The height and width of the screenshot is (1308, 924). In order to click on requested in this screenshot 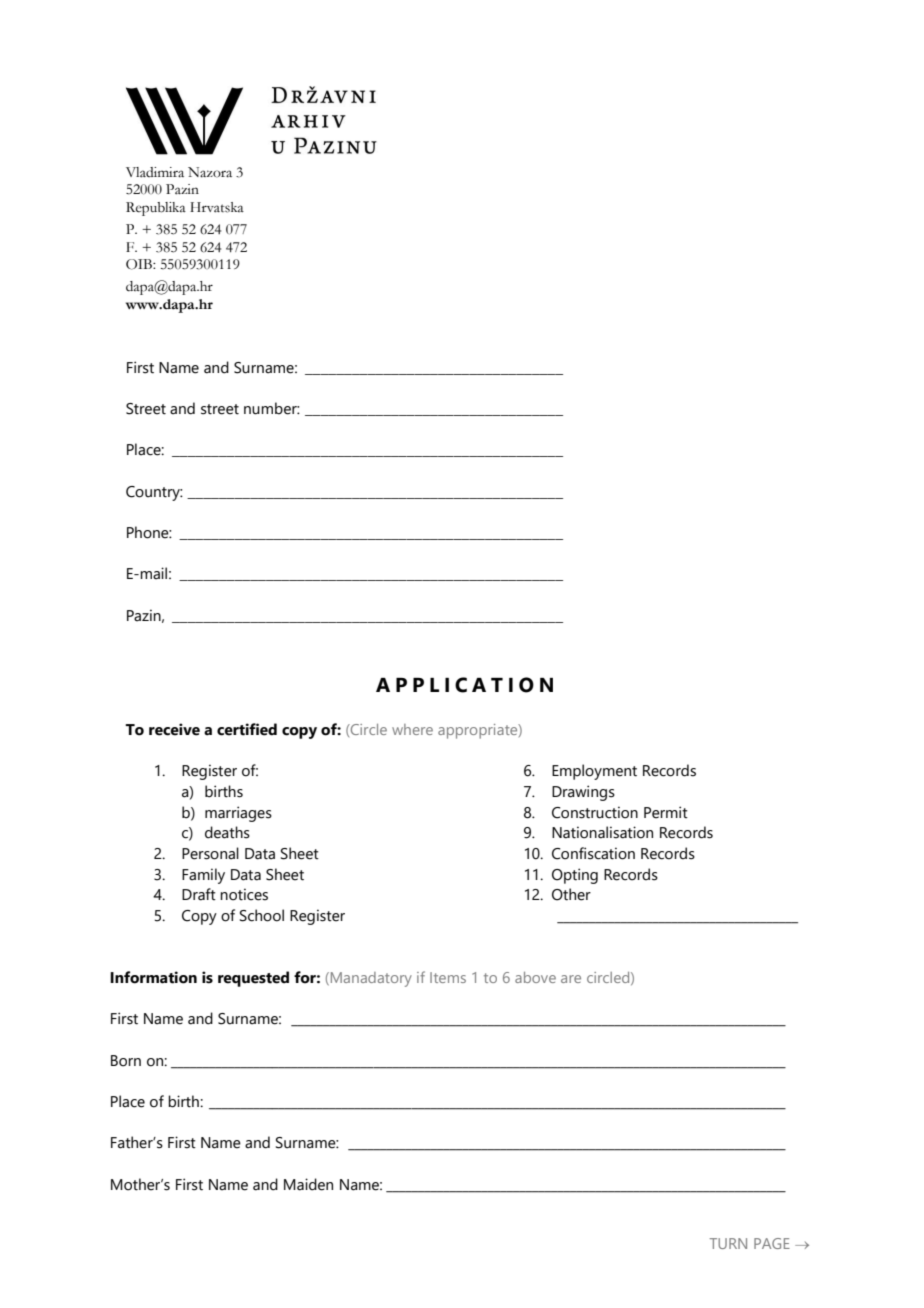, I will do `click(253, 979)`.
